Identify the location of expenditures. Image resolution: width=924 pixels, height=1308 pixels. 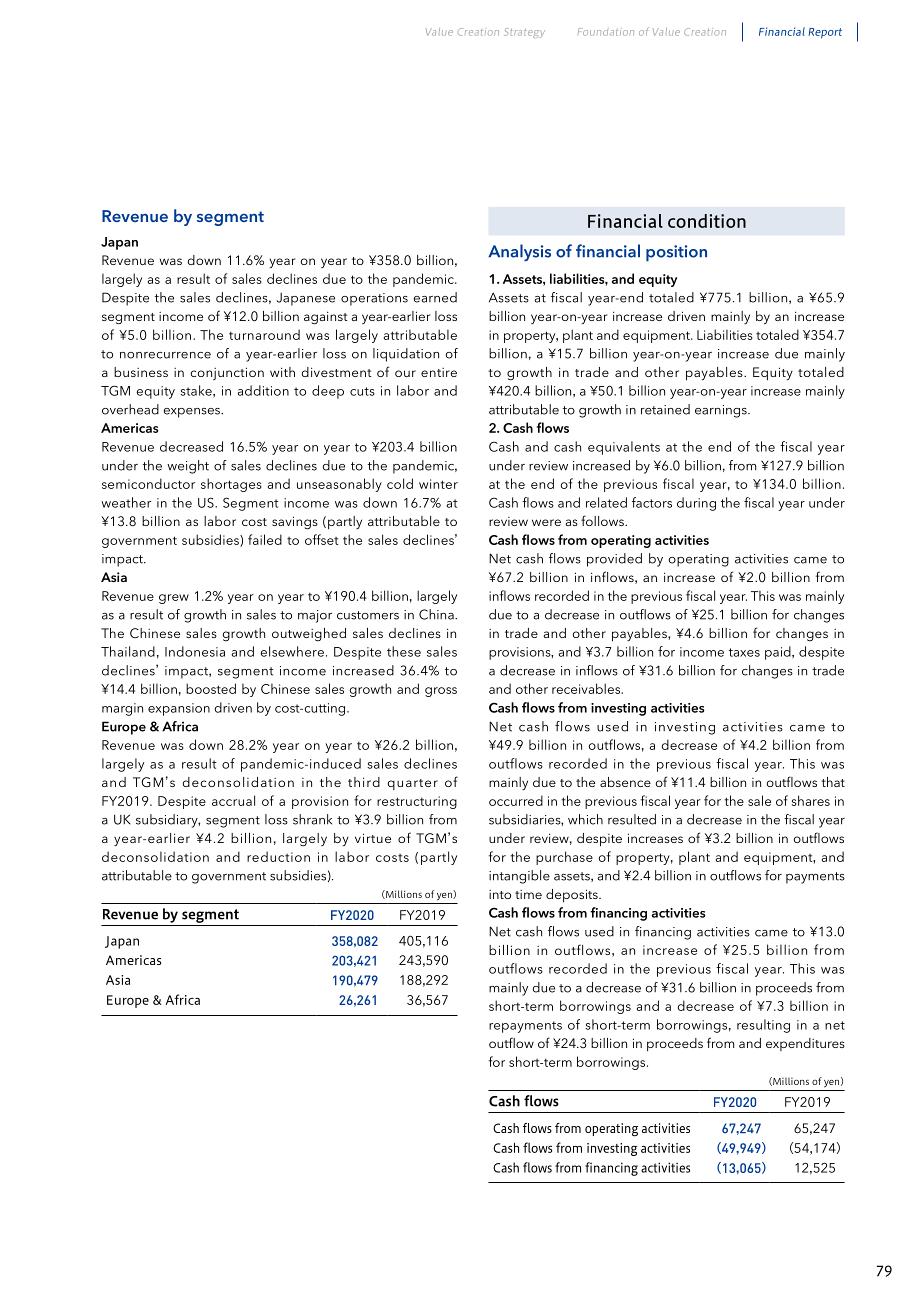
(805, 1044).
